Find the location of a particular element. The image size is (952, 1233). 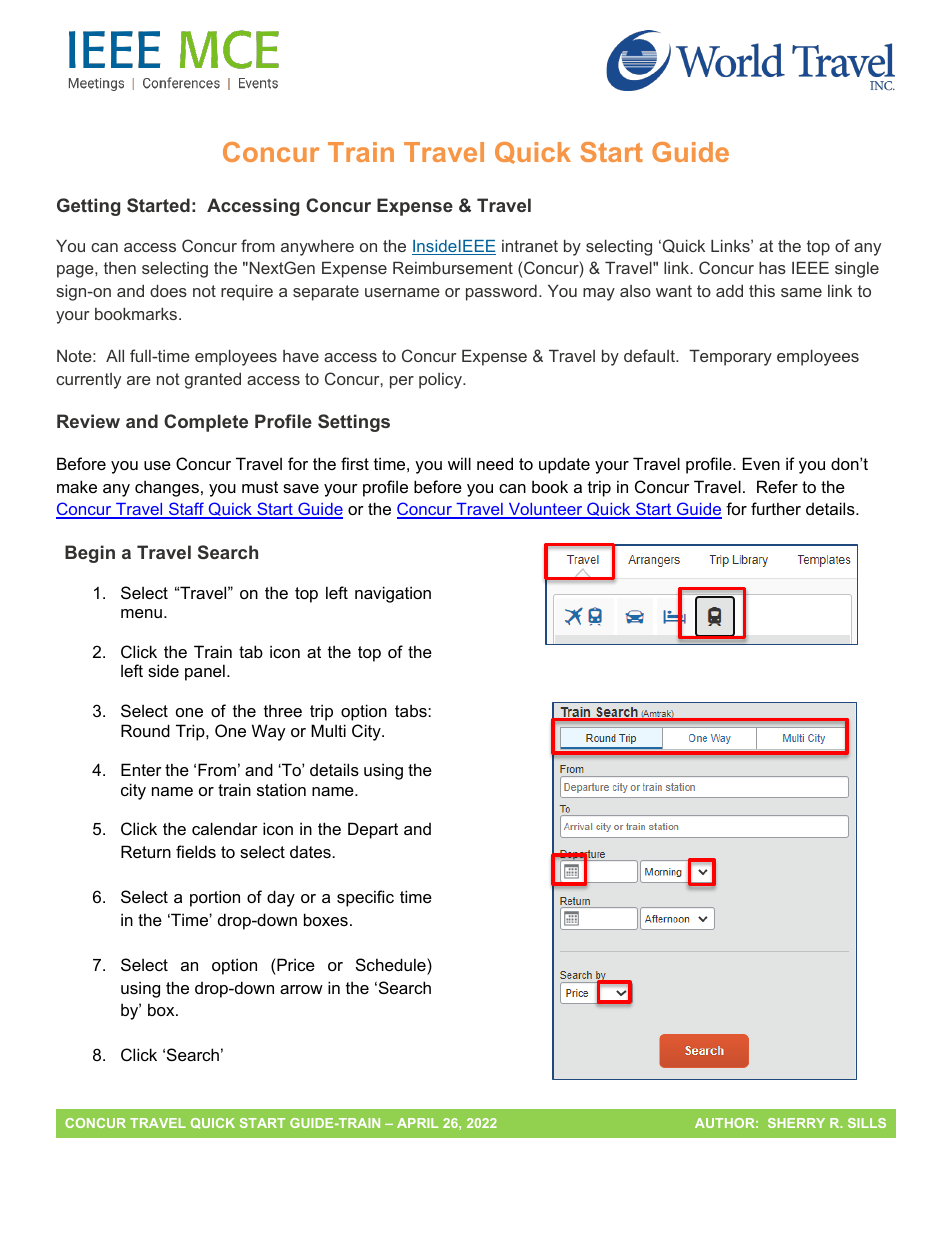

portion is located at coordinates (215, 898).
